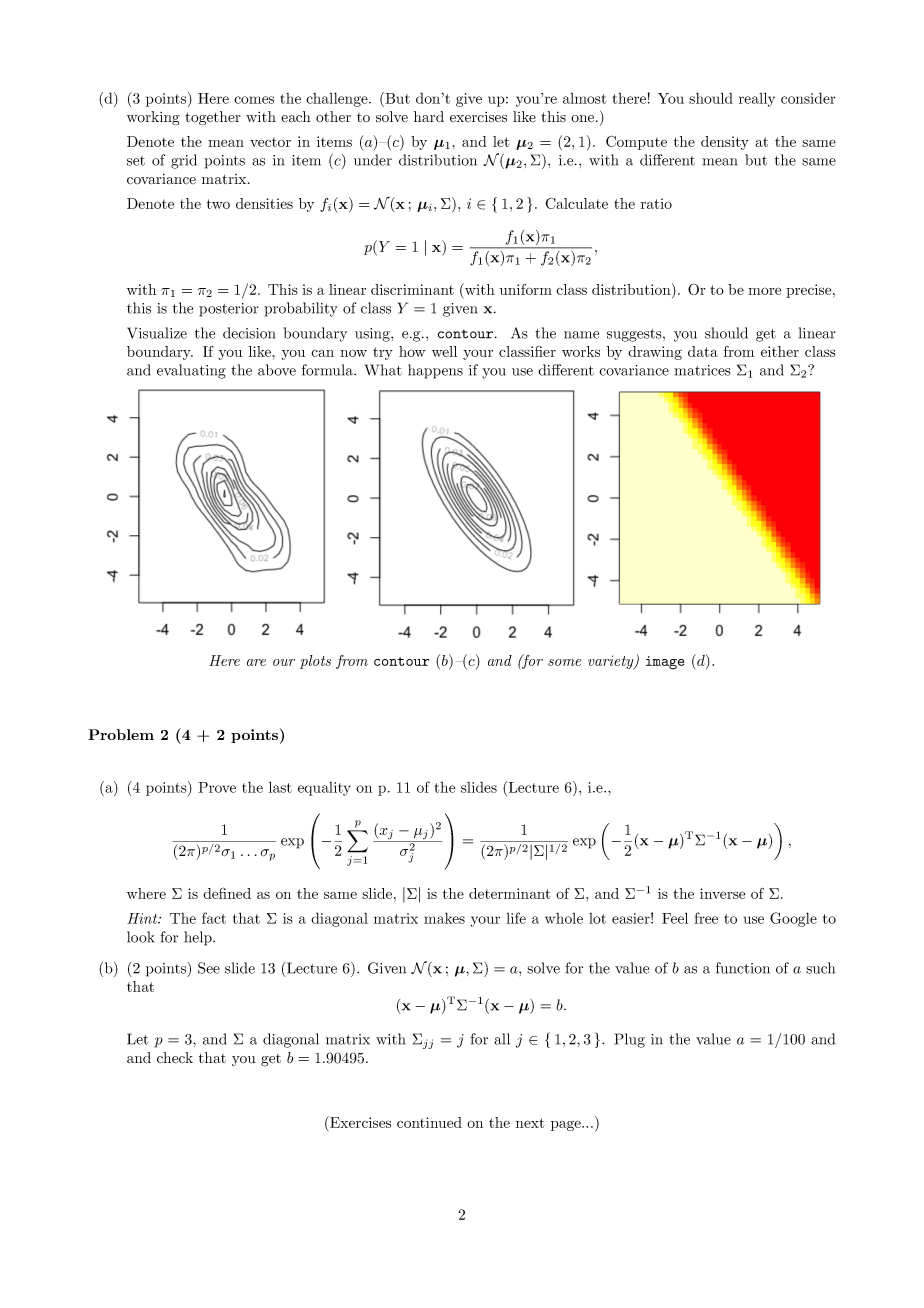  I want to click on together, so click(213, 118).
